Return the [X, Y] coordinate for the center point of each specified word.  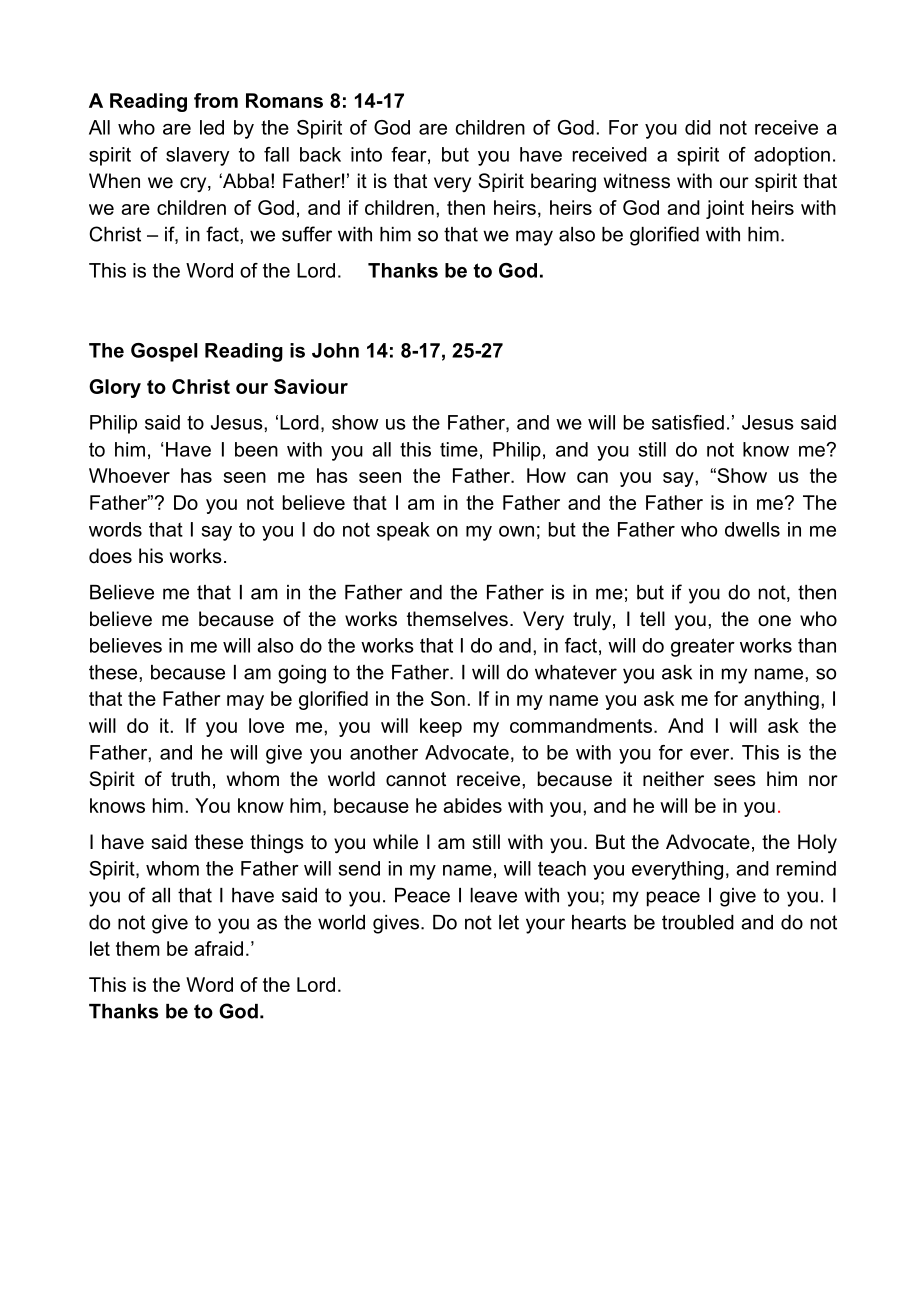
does [110, 556]
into [366, 154]
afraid [218, 948]
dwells [752, 529]
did [698, 127]
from [216, 100]
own [516, 531]
